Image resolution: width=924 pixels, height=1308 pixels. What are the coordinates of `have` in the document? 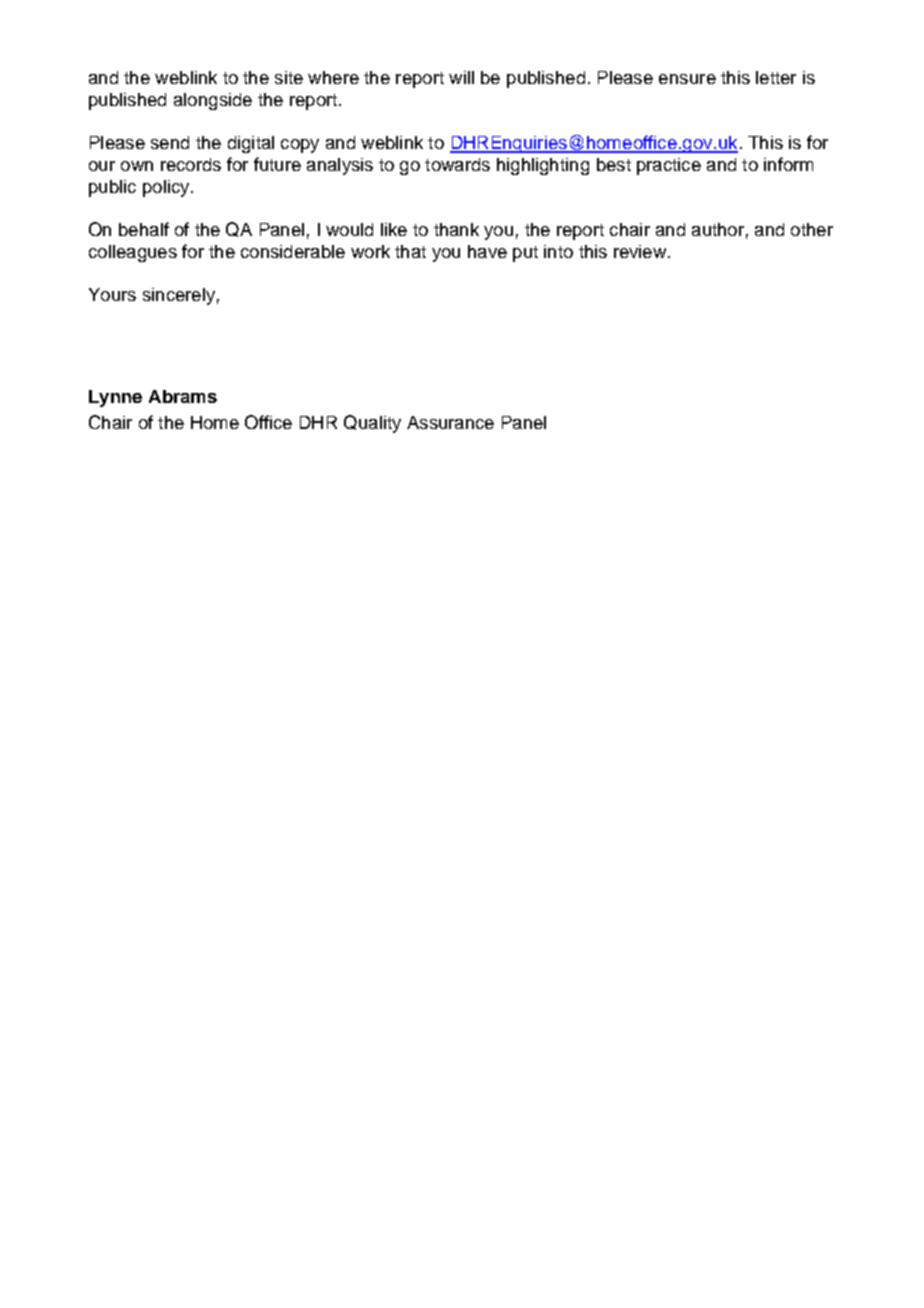 It's located at (487, 251).
